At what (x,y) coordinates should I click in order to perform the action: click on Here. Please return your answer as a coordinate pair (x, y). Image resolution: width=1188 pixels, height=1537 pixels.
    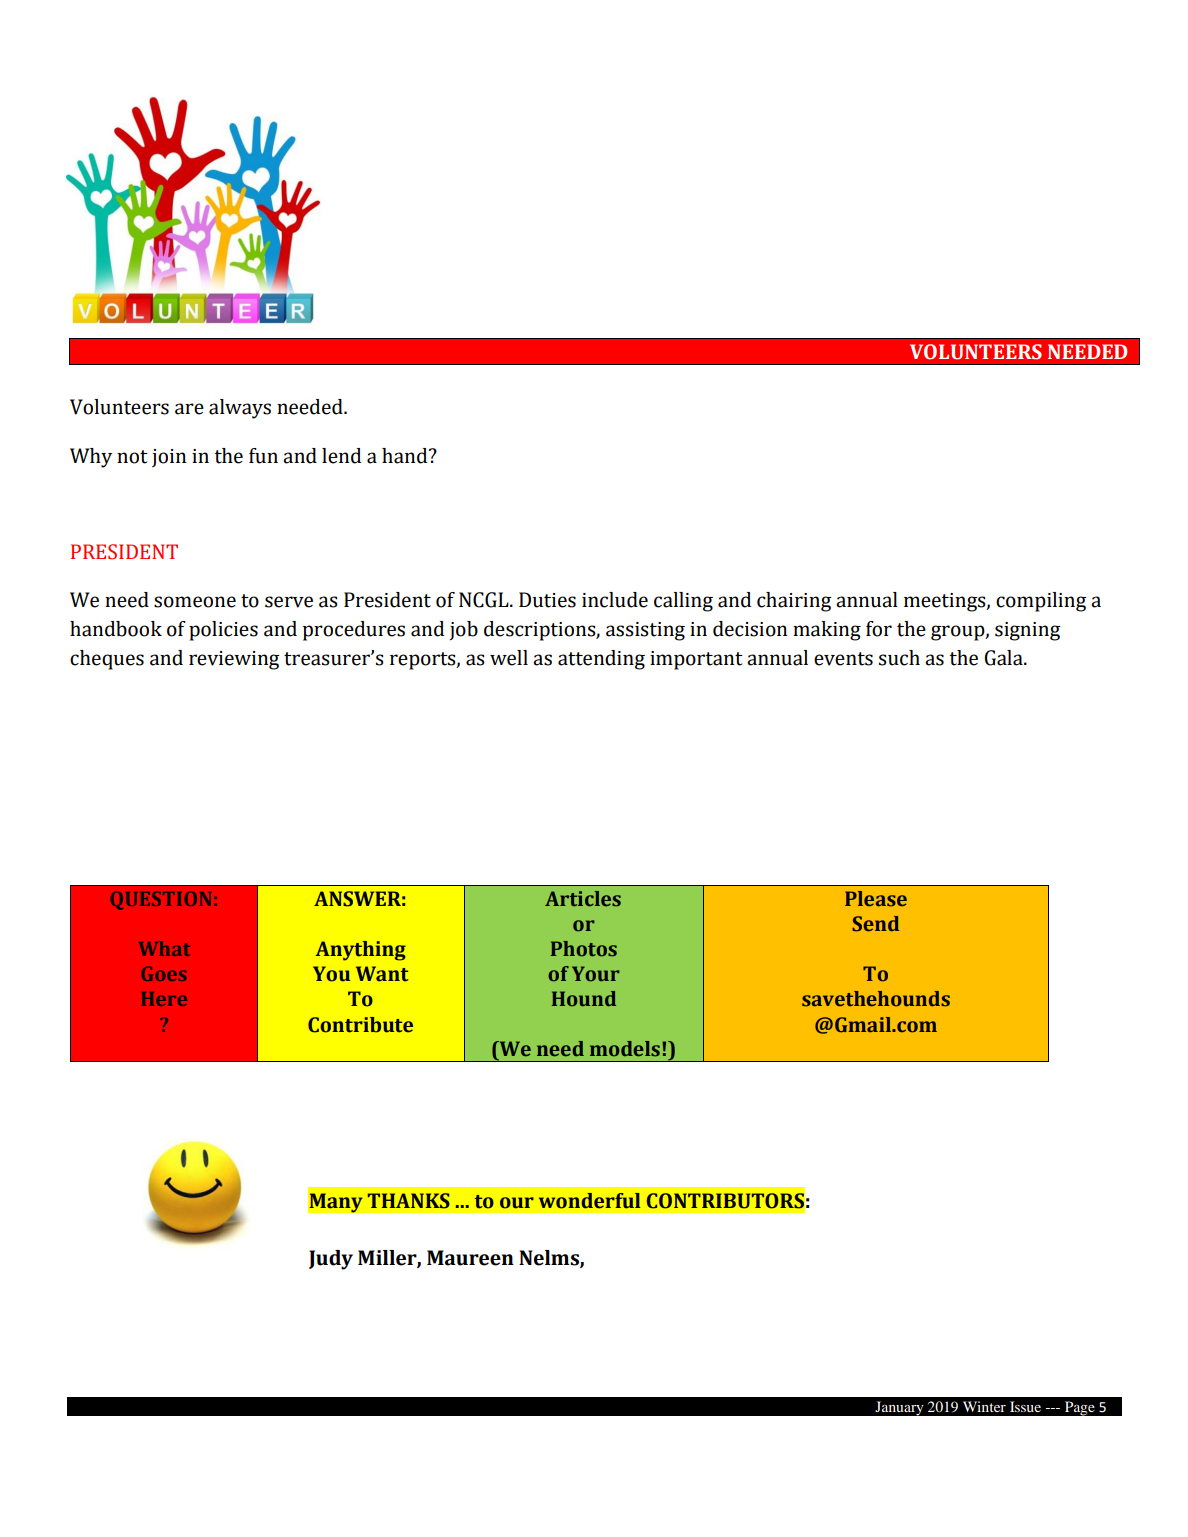
    Looking at the image, I should click on (164, 999).
